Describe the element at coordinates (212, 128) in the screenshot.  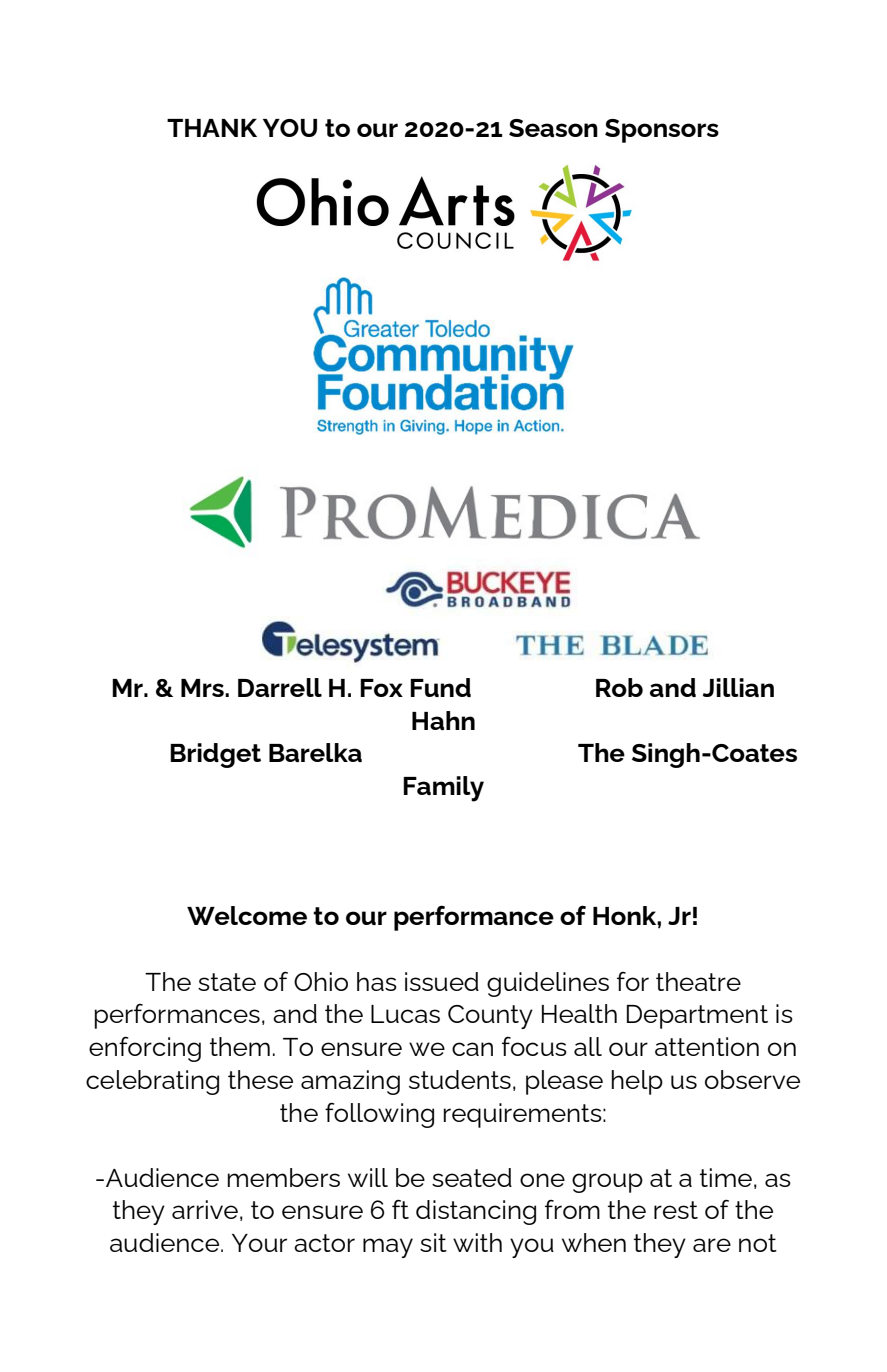
I see `THANK` at that location.
